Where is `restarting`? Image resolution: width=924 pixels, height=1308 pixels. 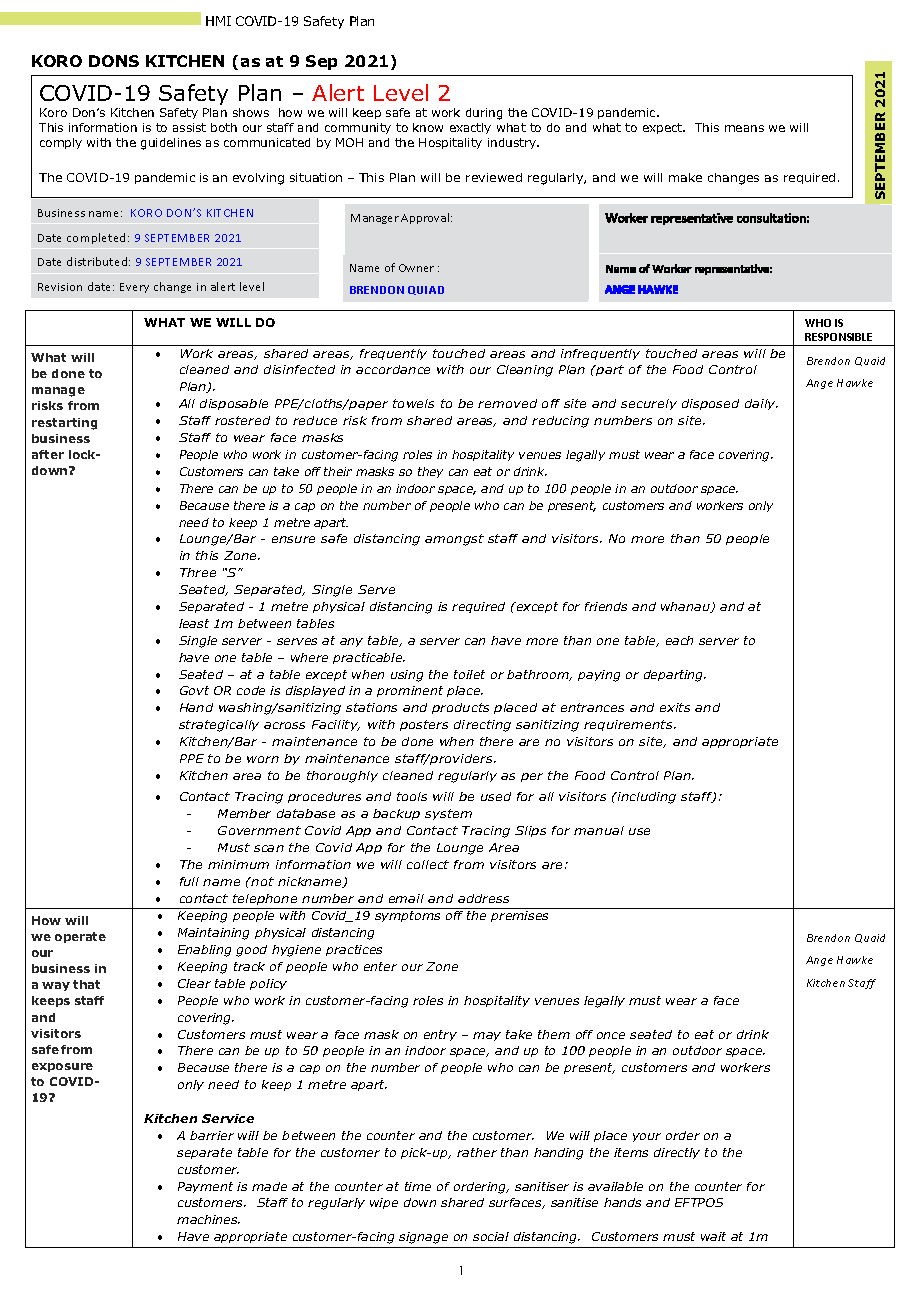 restarting is located at coordinates (64, 424).
